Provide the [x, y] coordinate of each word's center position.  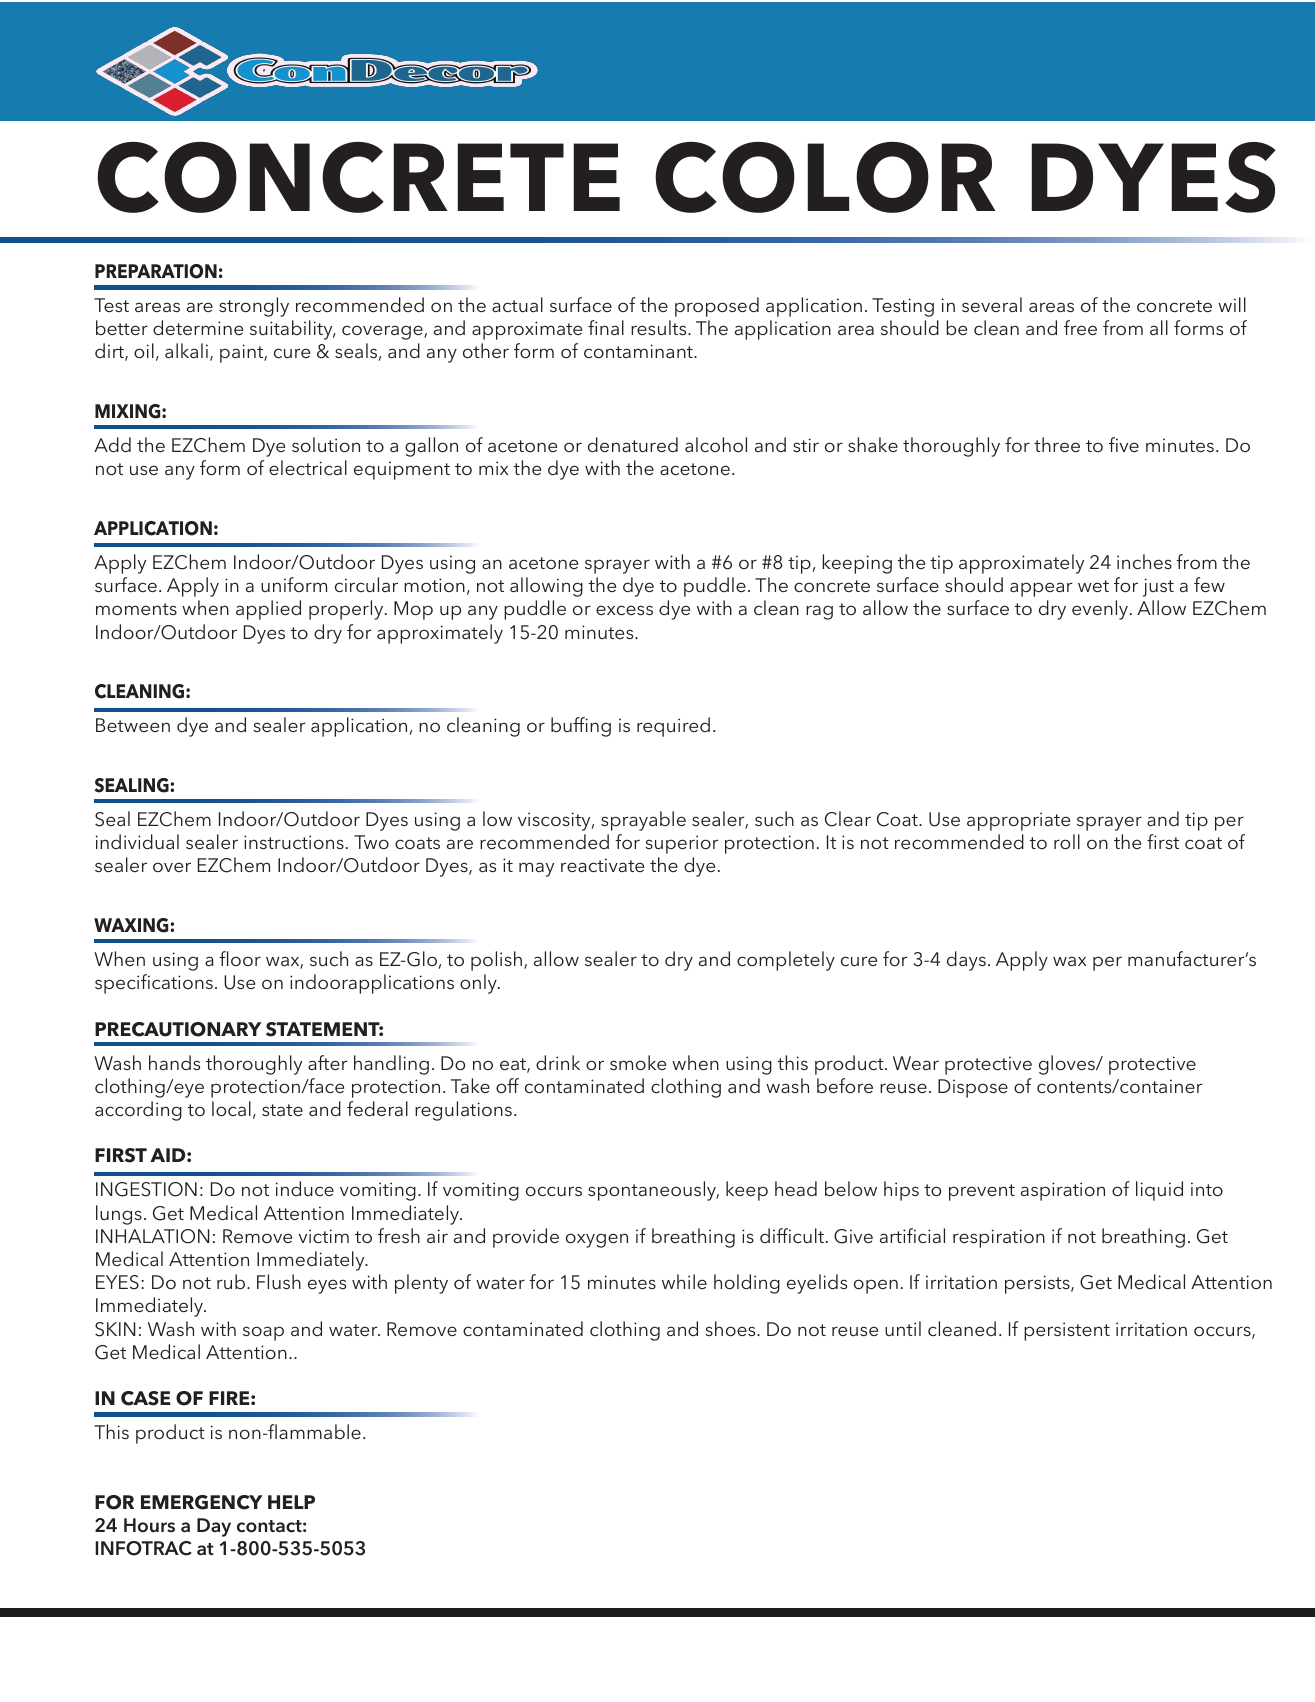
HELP [291, 1502]
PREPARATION [156, 271]
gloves [1068, 1065]
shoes [731, 1328]
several [992, 304]
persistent [1067, 1331]
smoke [638, 1062]
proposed [717, 307]
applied [268, 610]
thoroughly [254, 1065]
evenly [1101, 610]
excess [624, 610]
